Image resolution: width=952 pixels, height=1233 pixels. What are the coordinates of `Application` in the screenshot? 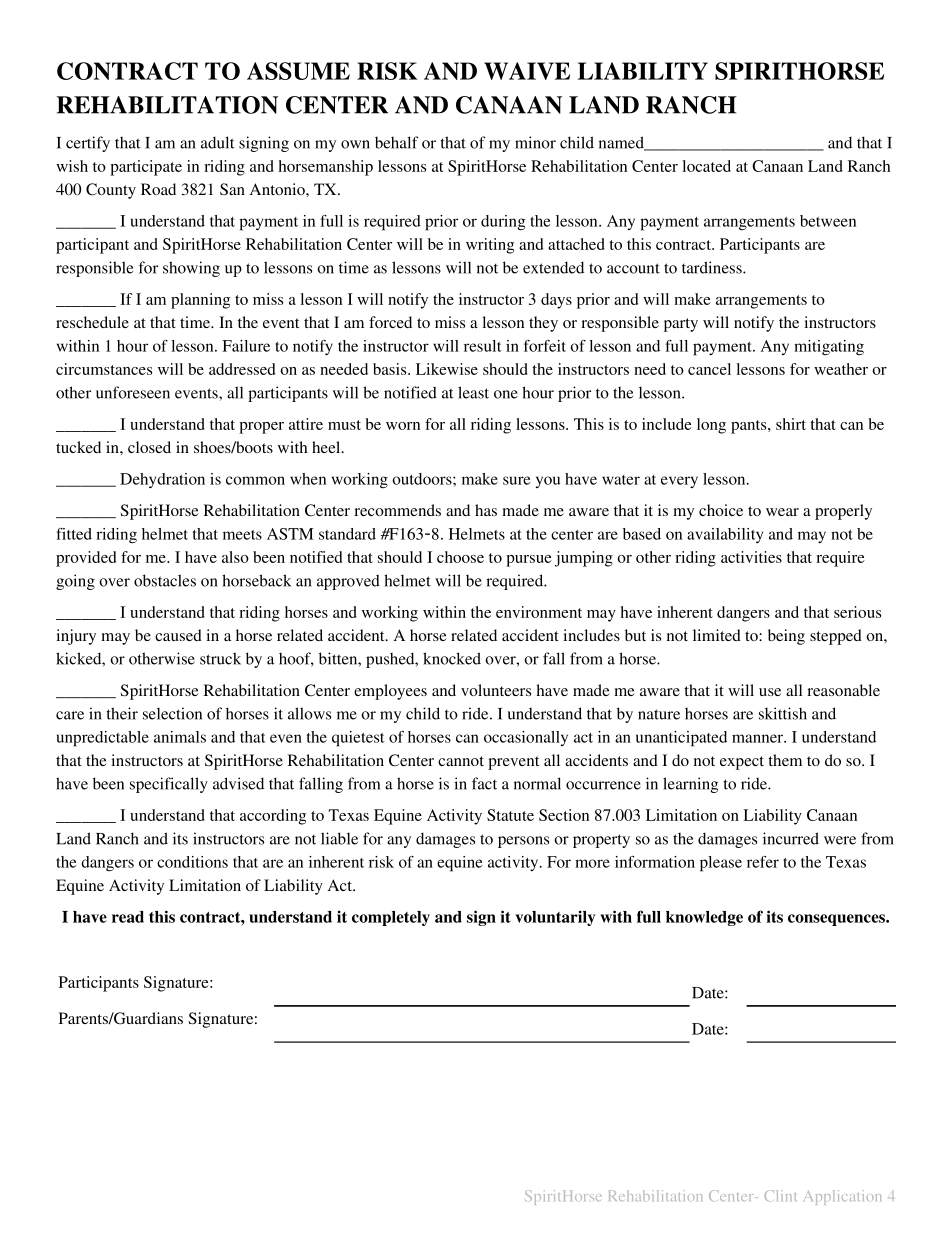 It's located at (842, 1197).
